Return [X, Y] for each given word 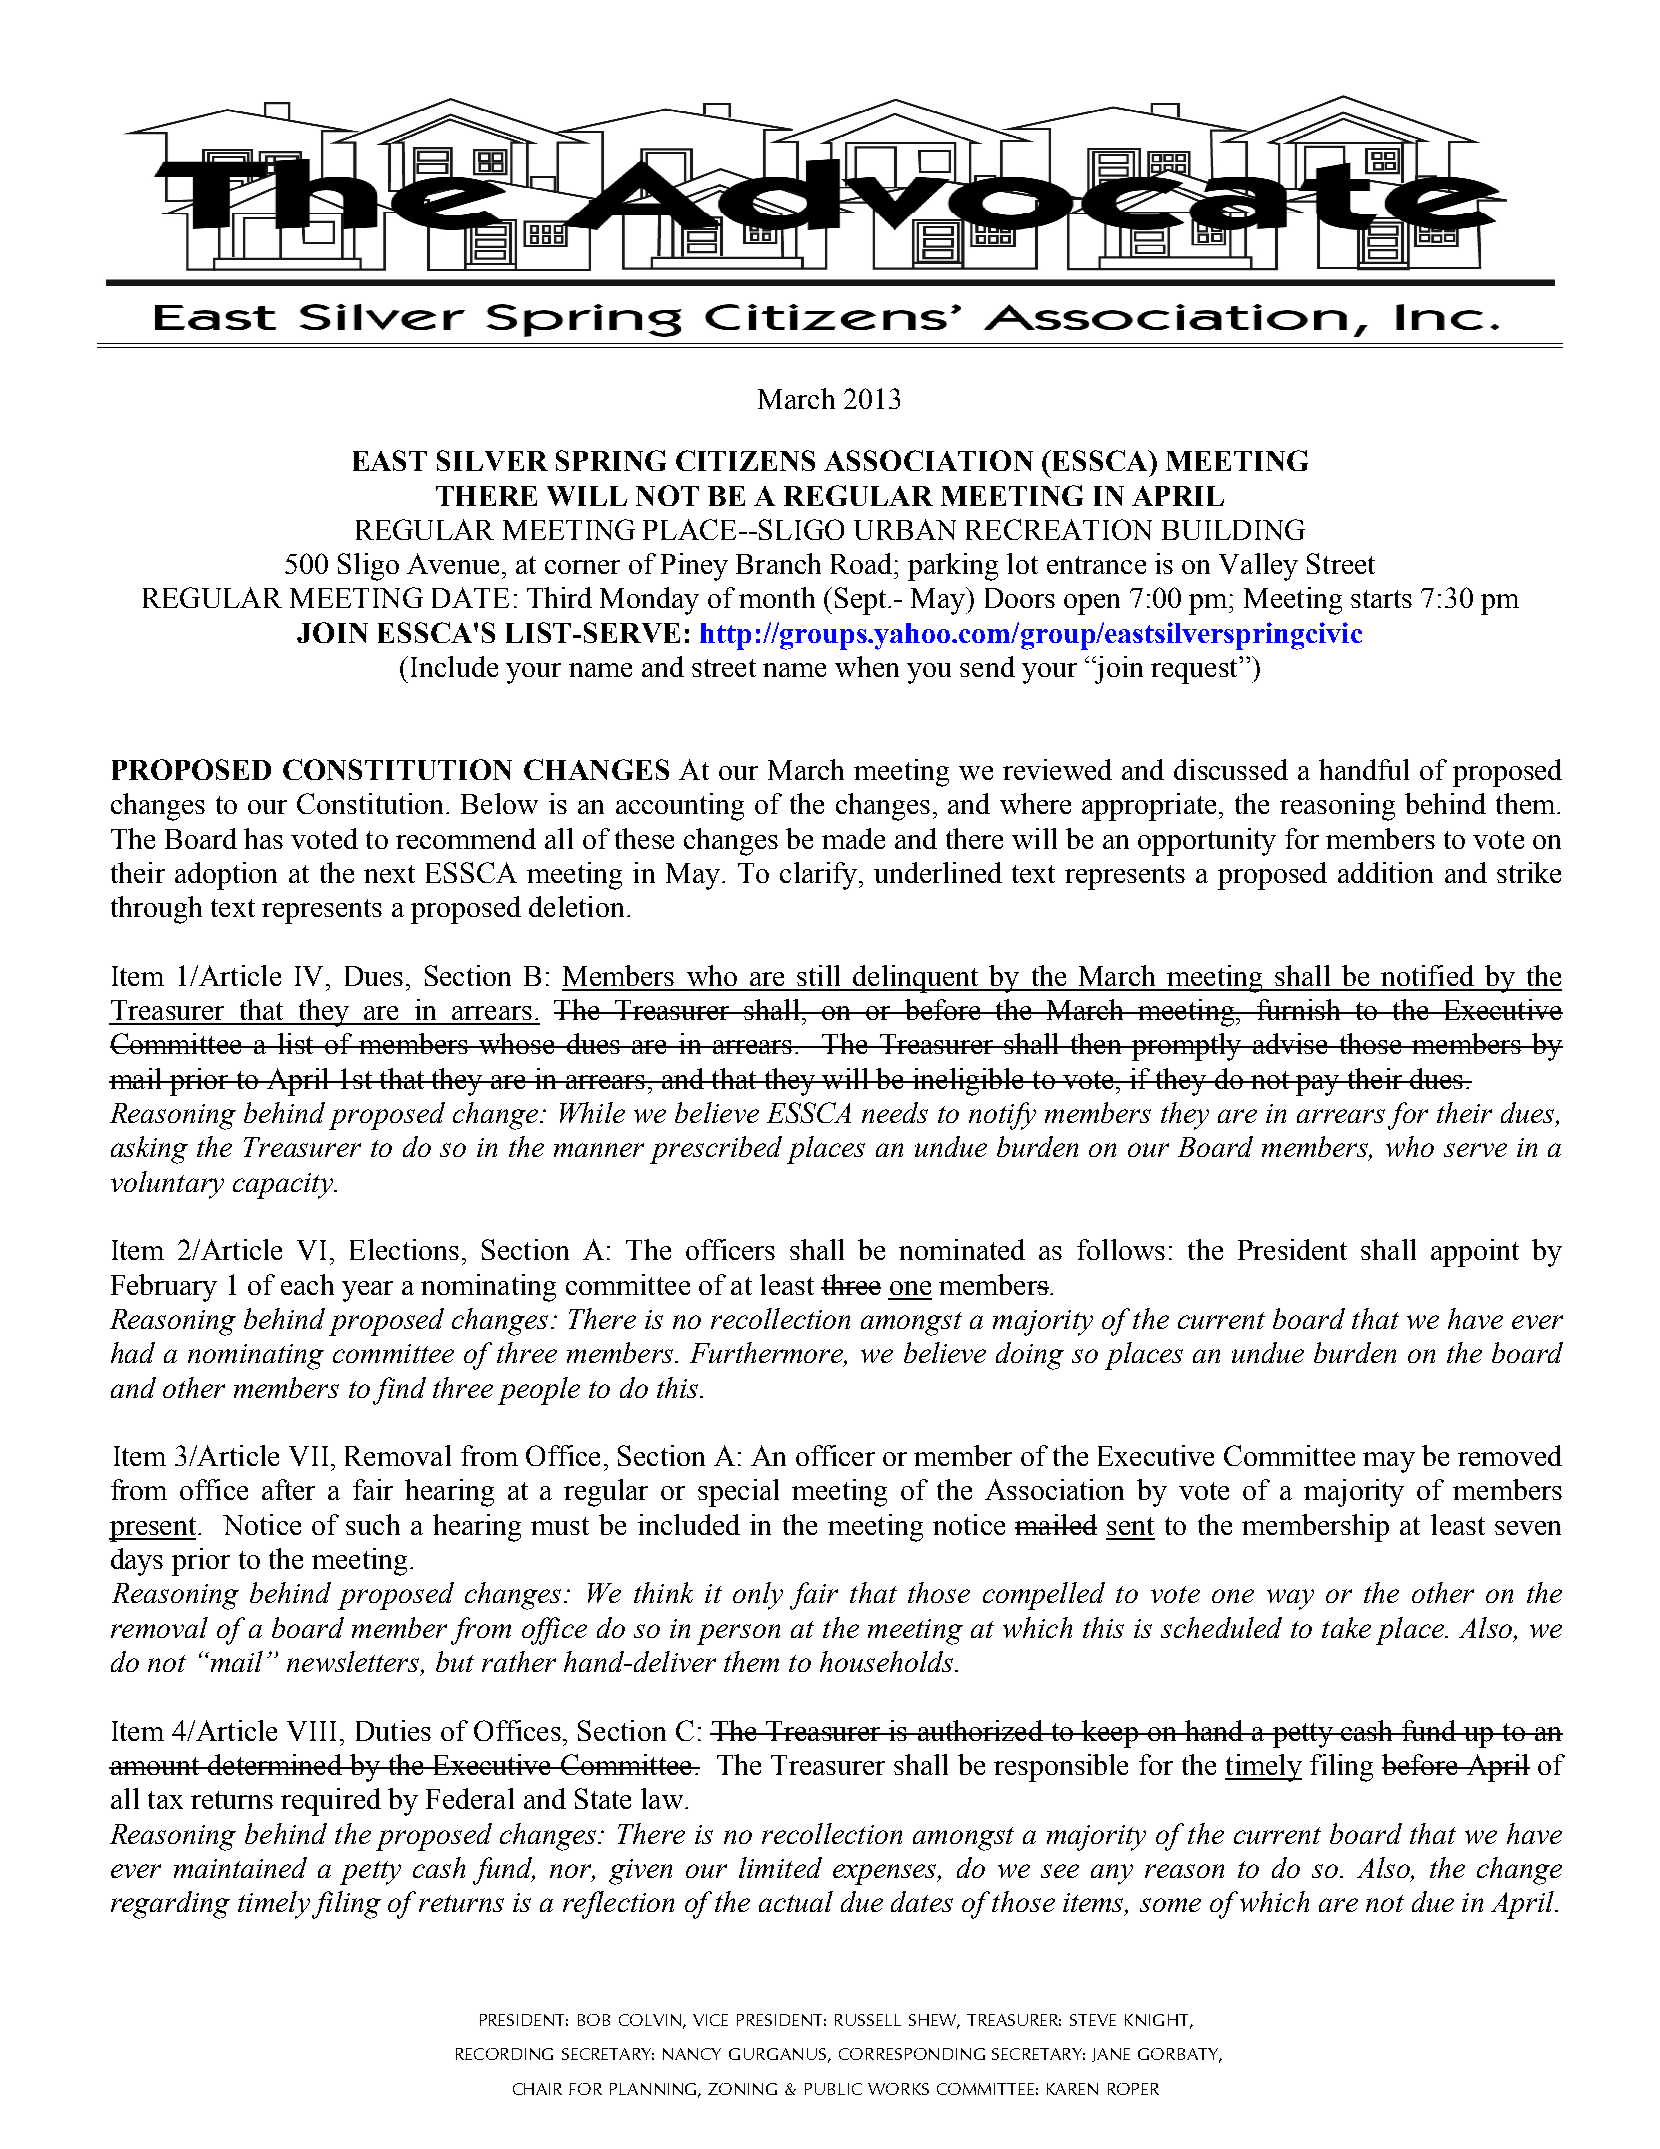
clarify [820, 876]
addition [1385, 872]
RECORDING [504, 2054]
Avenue [453, 563]
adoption [226, 876]
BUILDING [1233, 529]
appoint [1475, 1253]
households [886, 1661]
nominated [962, 1249]
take [1346, 1627]
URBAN [905, 529]
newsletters [354, 1663]
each [307, 1284]
